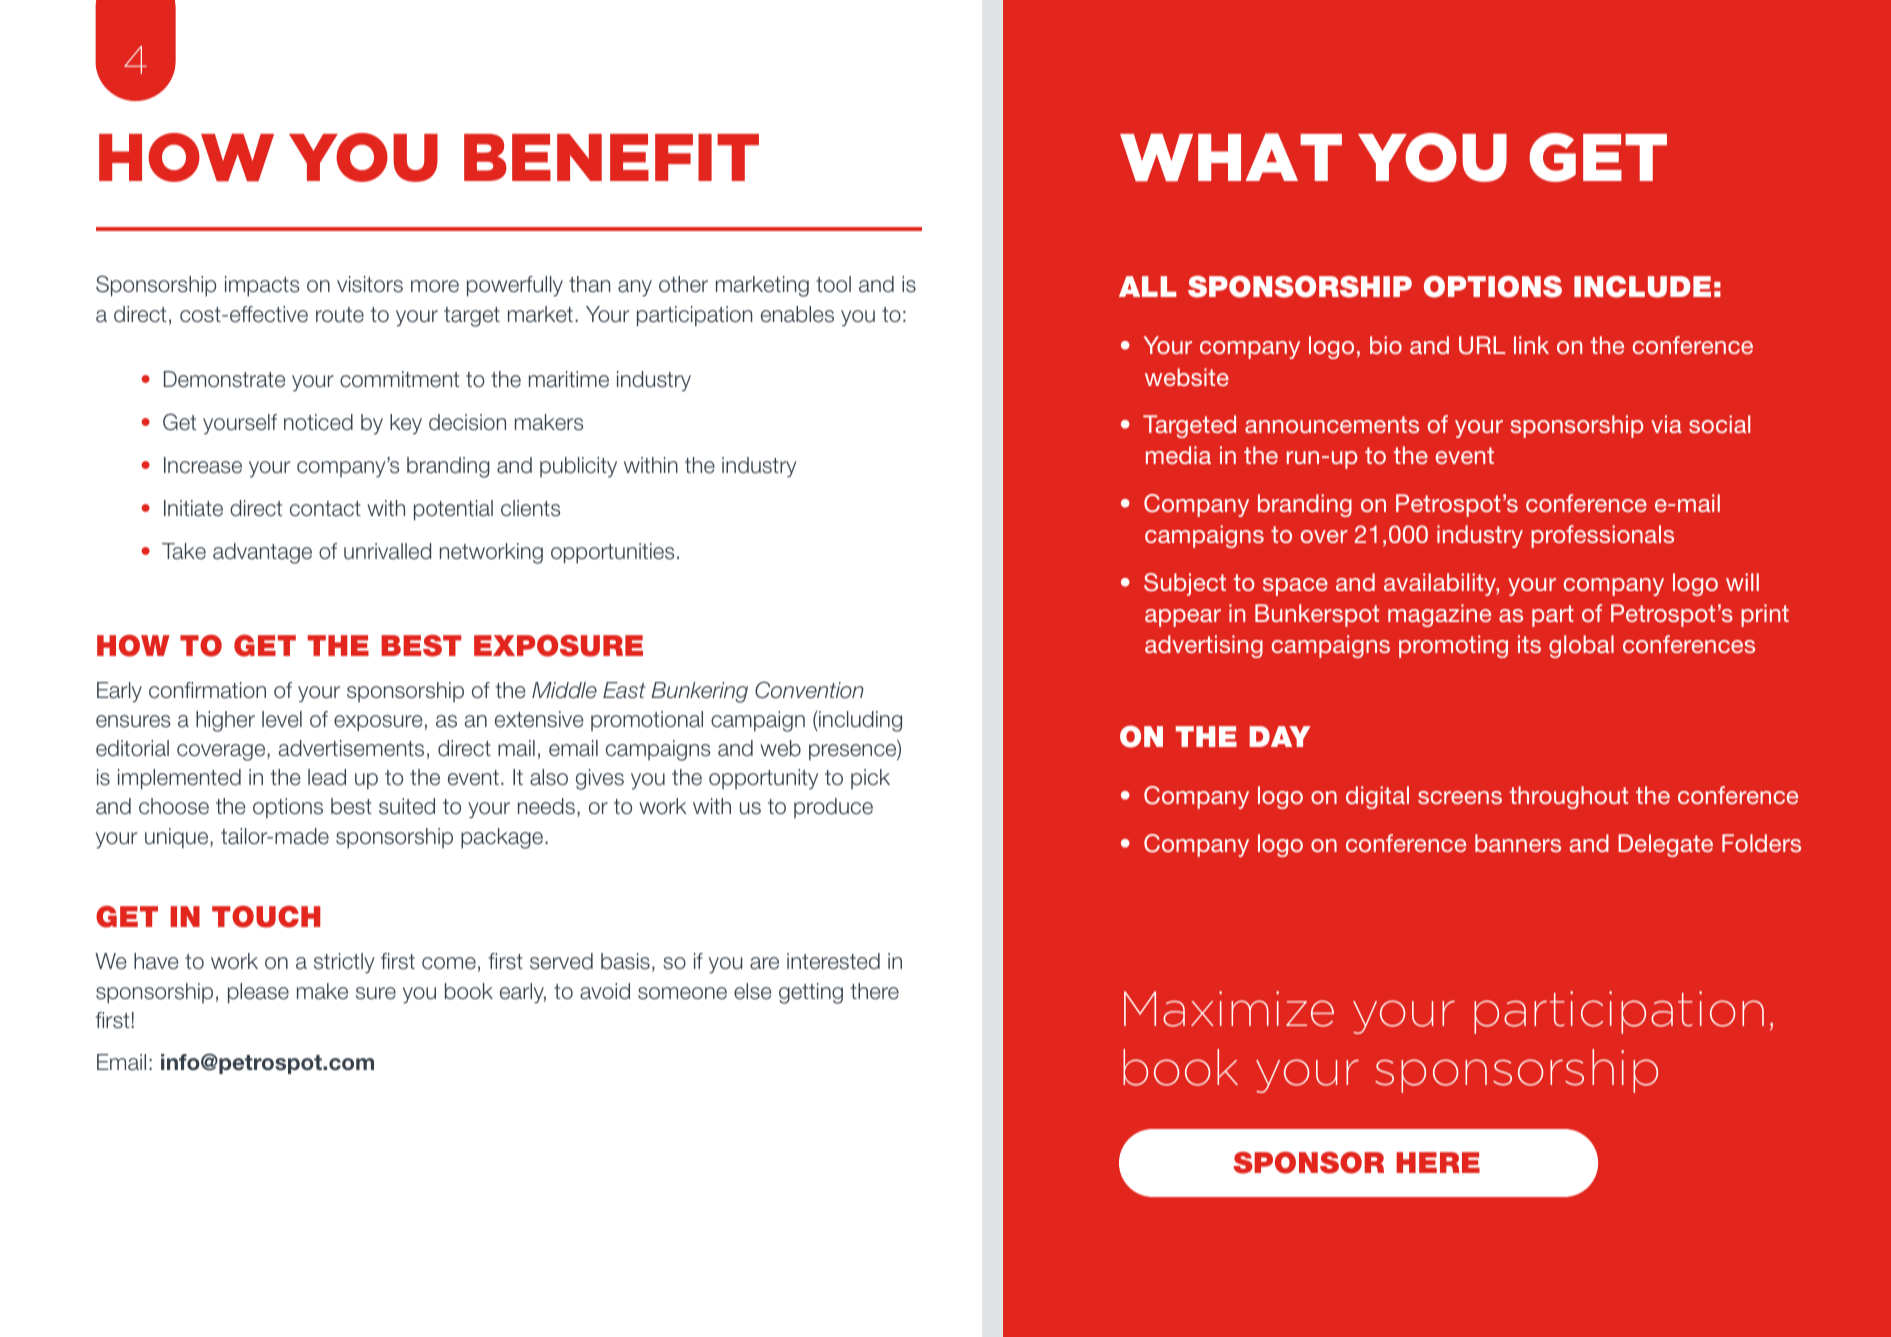 The height and width of the screenshot is (1337, 1891). Describe the element at coordinates (344, 963) in the screenshot. I see `strictly` at that location.
